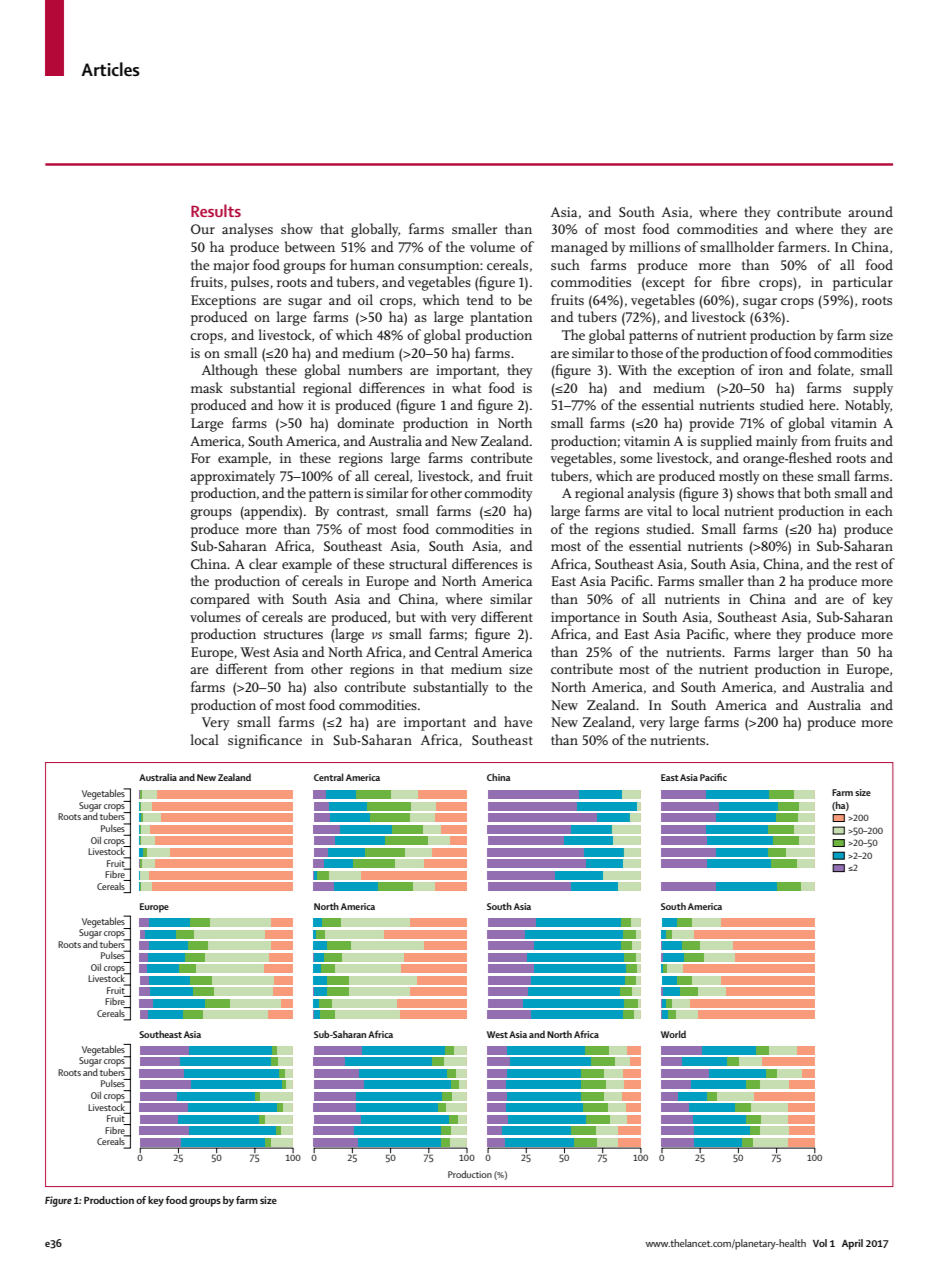 The image size is (952, 1279). Describe the element at coordinates (220, 600) in the screenshot. I see `compared` at that location.
